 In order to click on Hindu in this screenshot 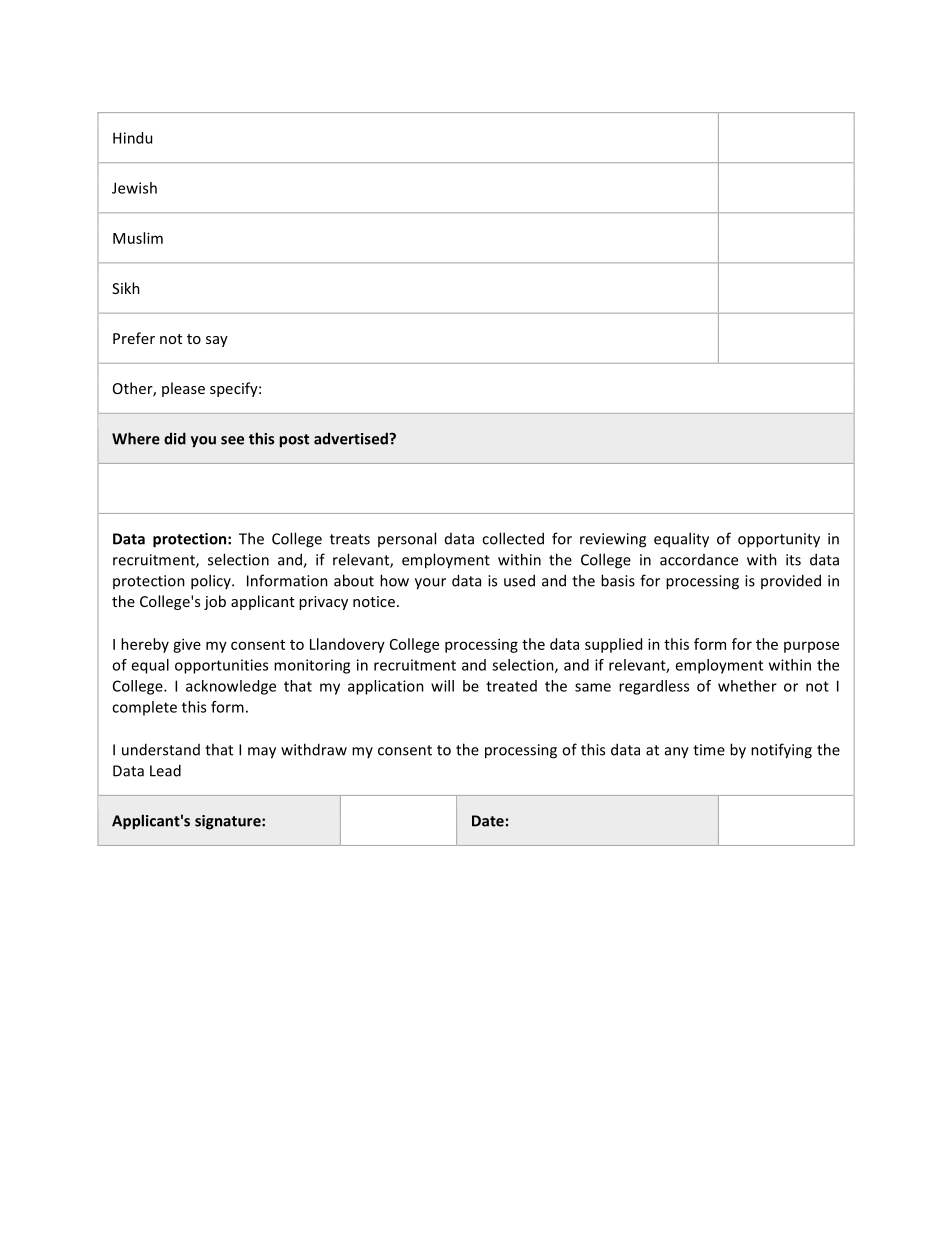, I will do `click(132, 138)`.
